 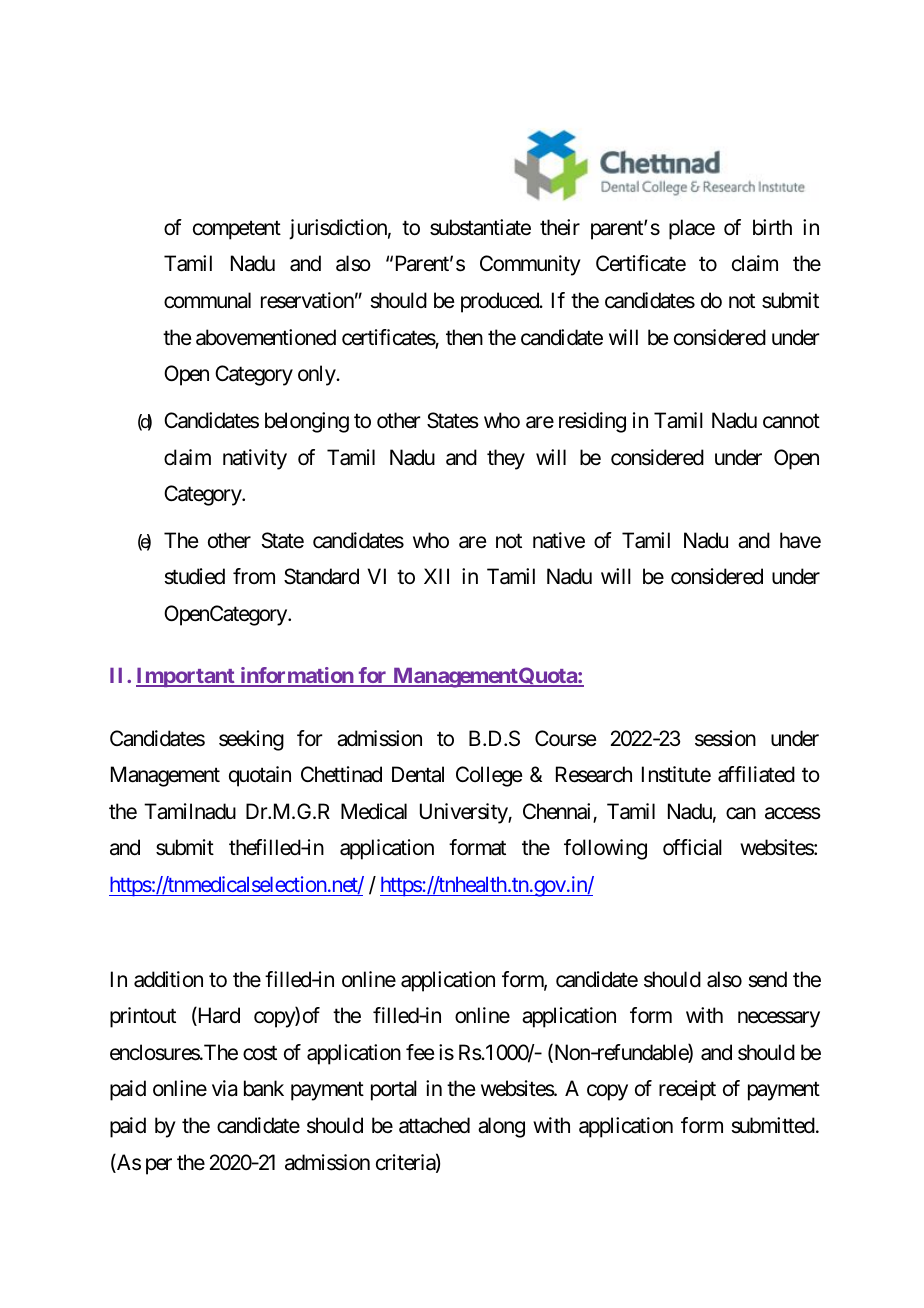 I want to click on receipt, so click(x=687, y=1090).
